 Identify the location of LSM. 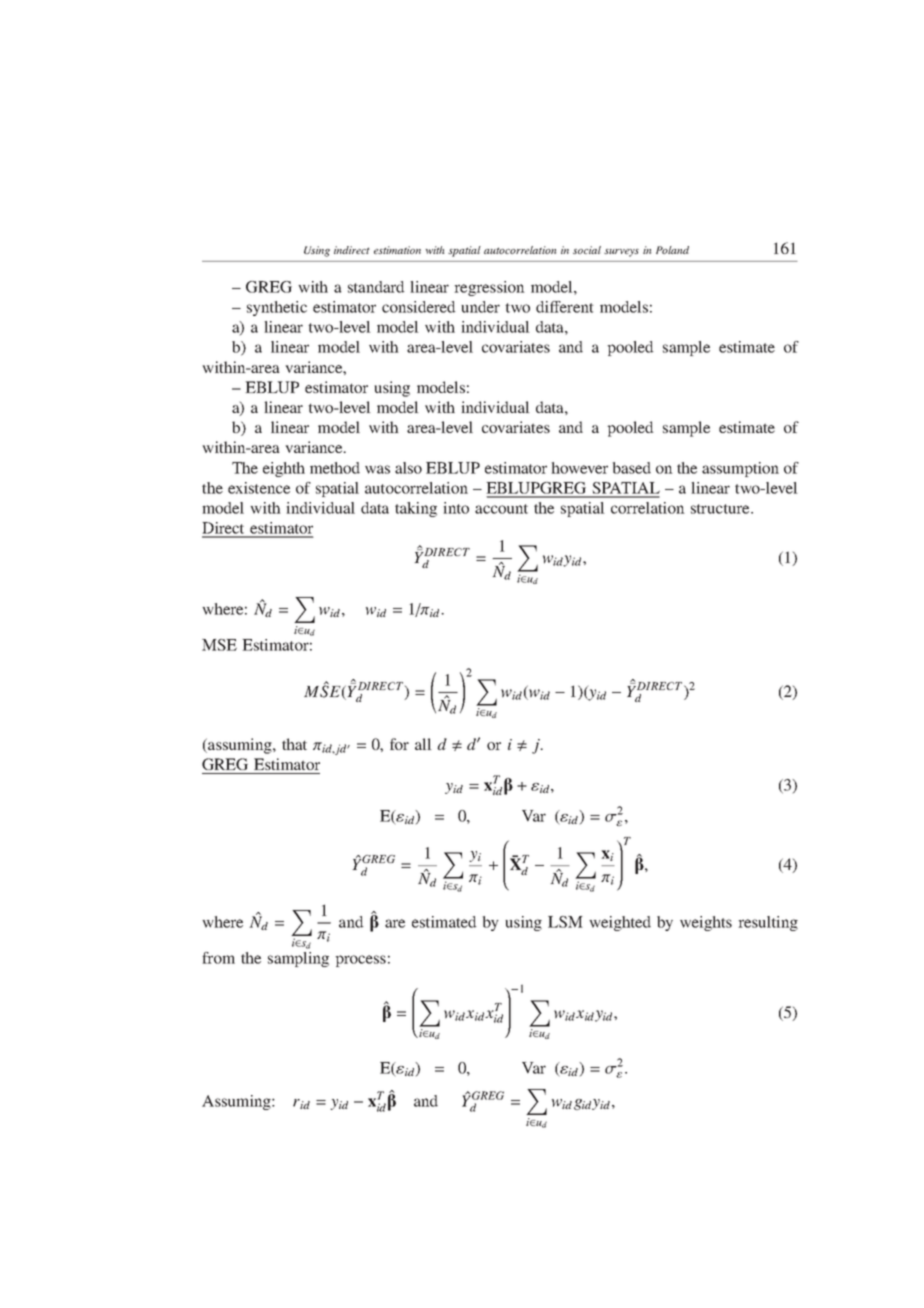
(565, 922).
